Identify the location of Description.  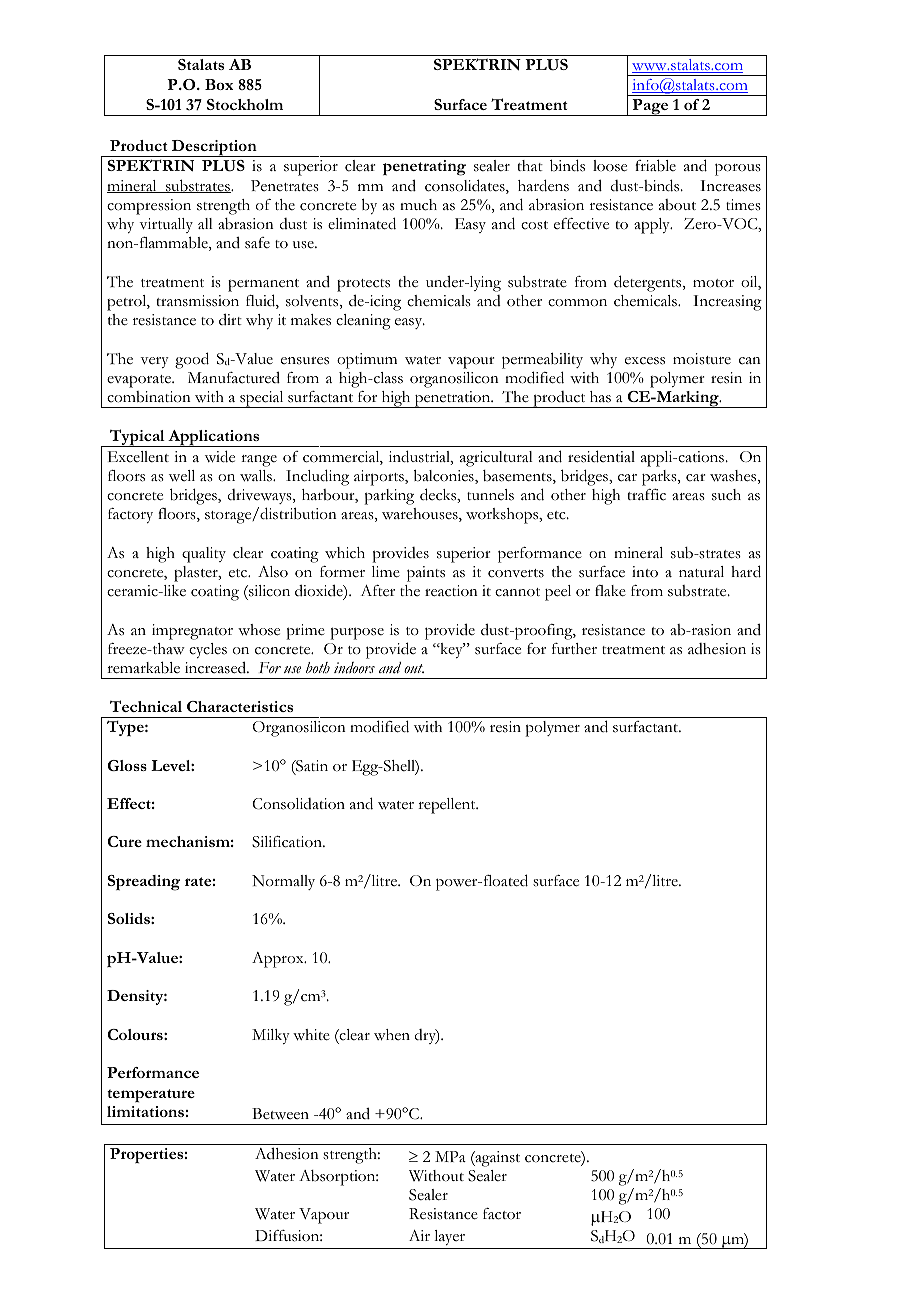
(214, 148).
